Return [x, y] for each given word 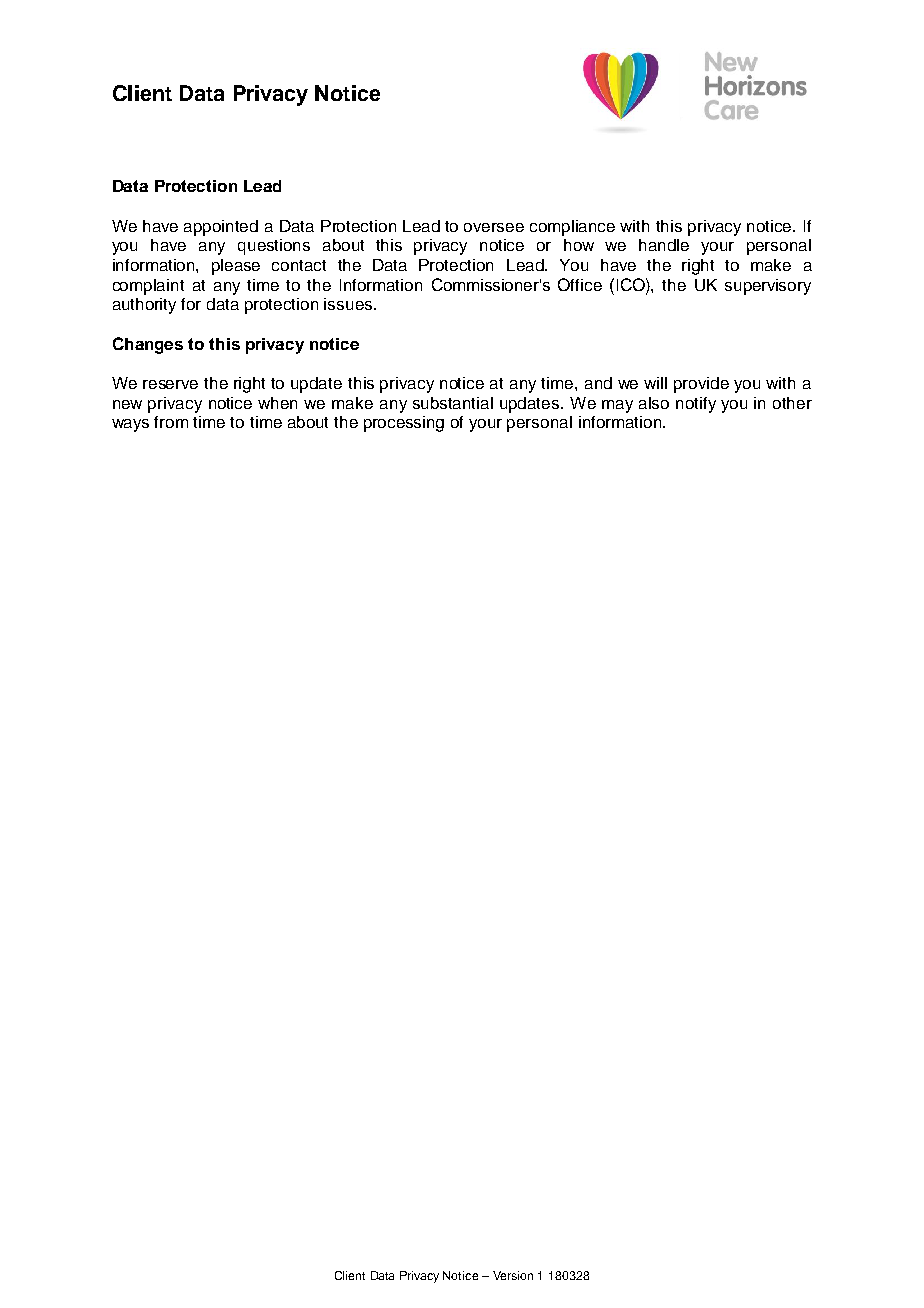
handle [664, 245]
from [171, 422]
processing [404, 424]
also [654, 403]
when [277, 403]
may [617, 406]
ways [130, 425]
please [236, 267]
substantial [453, 403]
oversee [494, 227]
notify [696, 405]
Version [513, 1275]
